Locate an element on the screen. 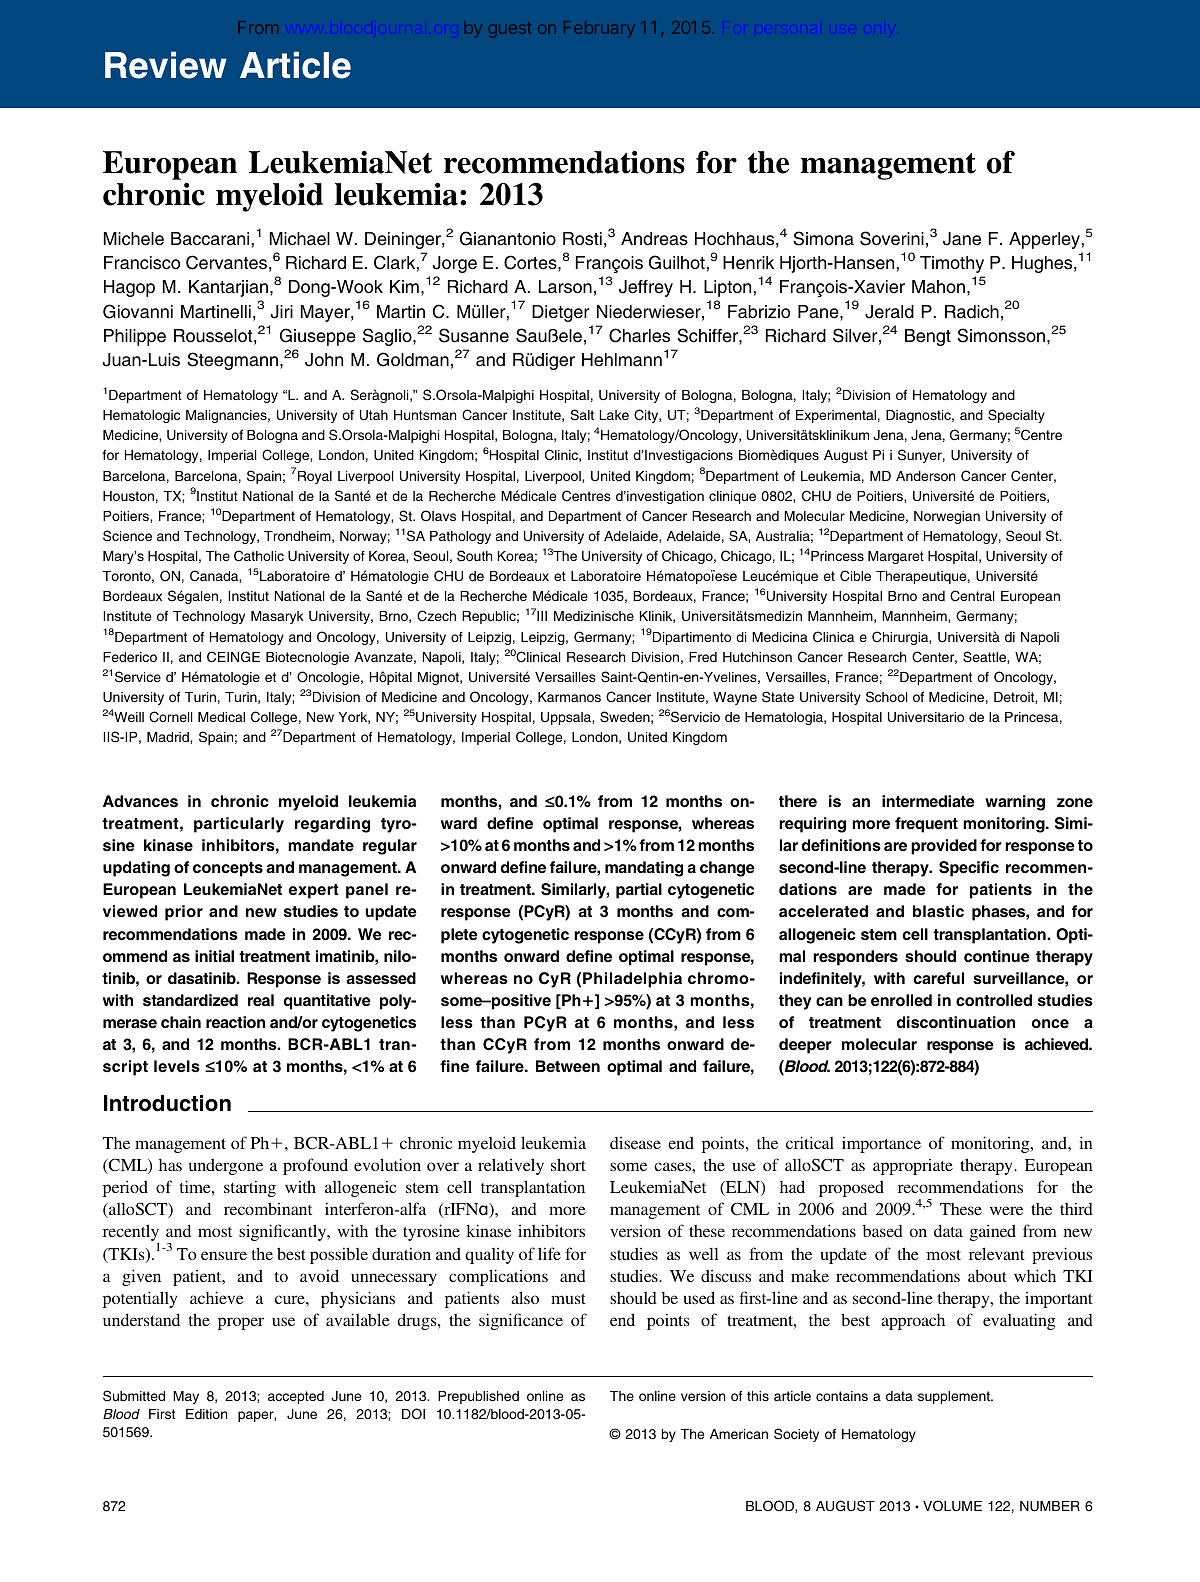  Hematologic is located at coordinates (141, 416).
